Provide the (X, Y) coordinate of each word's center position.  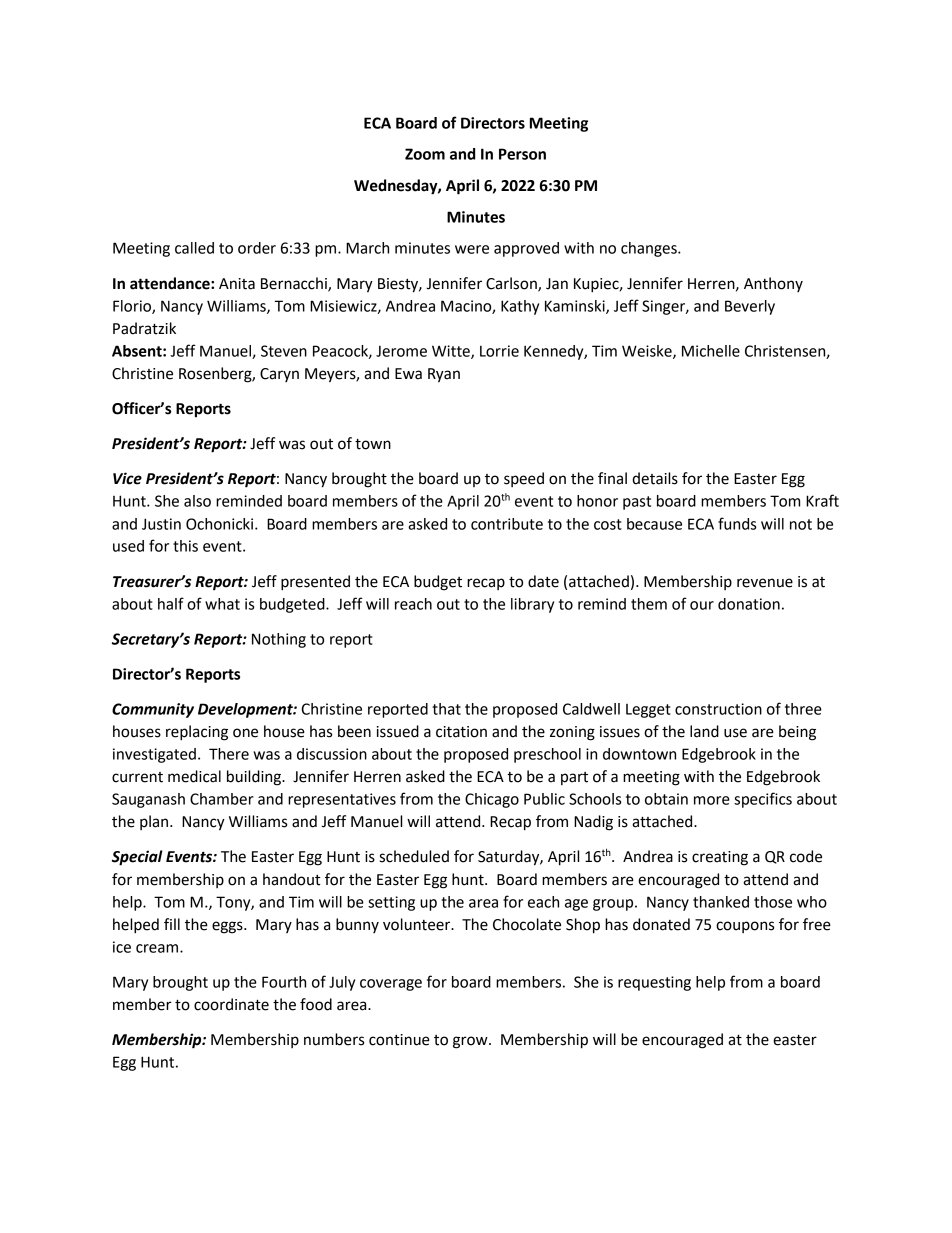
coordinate (231, 1004)
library (532, 605)
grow (471, 1042)
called (194, 248)
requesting (654, 983)
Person (522, 154)
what (222, 604)
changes (650, 249)
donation (749, 604)
